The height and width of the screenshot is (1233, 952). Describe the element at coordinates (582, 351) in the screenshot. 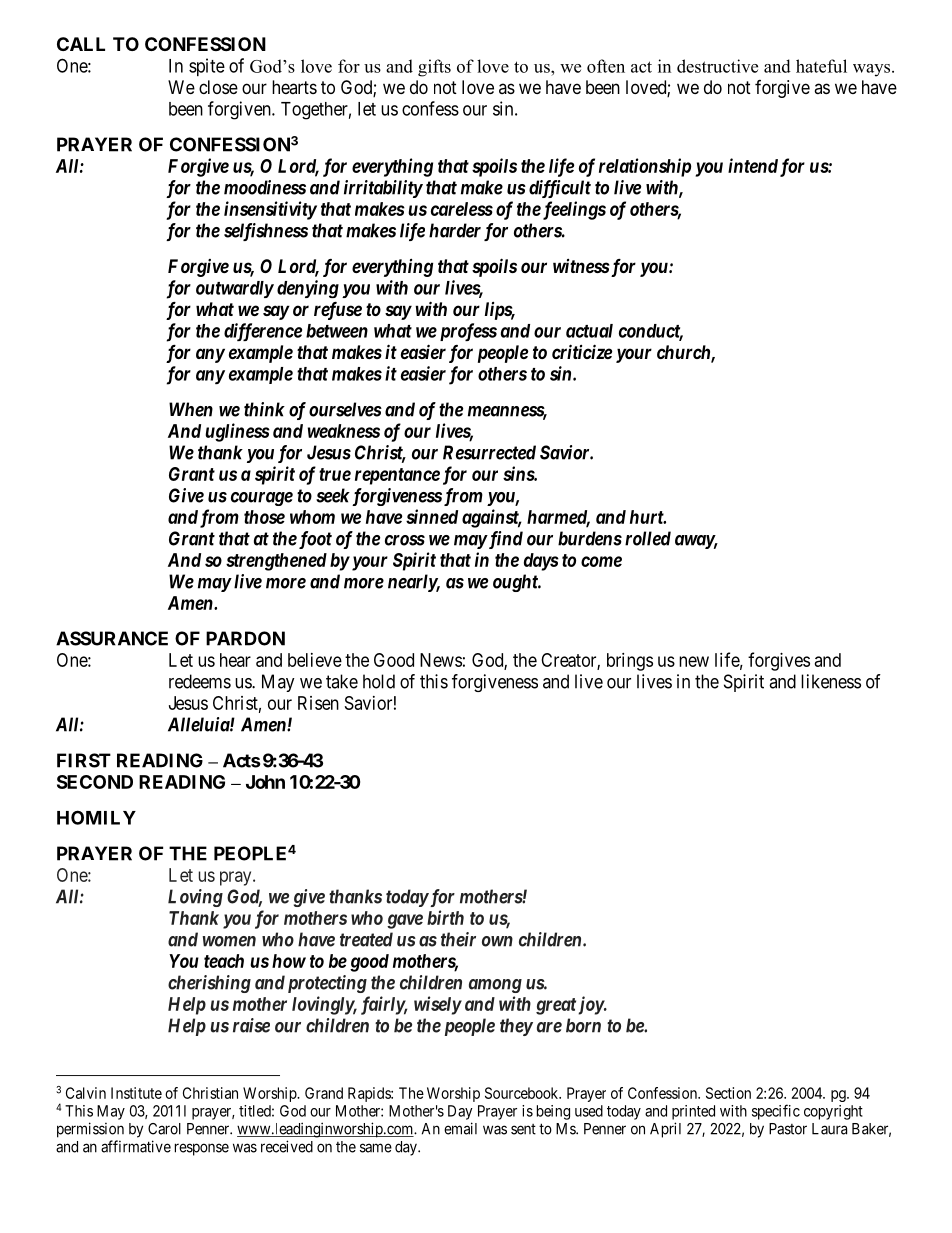

I see `criticize` at that location.
